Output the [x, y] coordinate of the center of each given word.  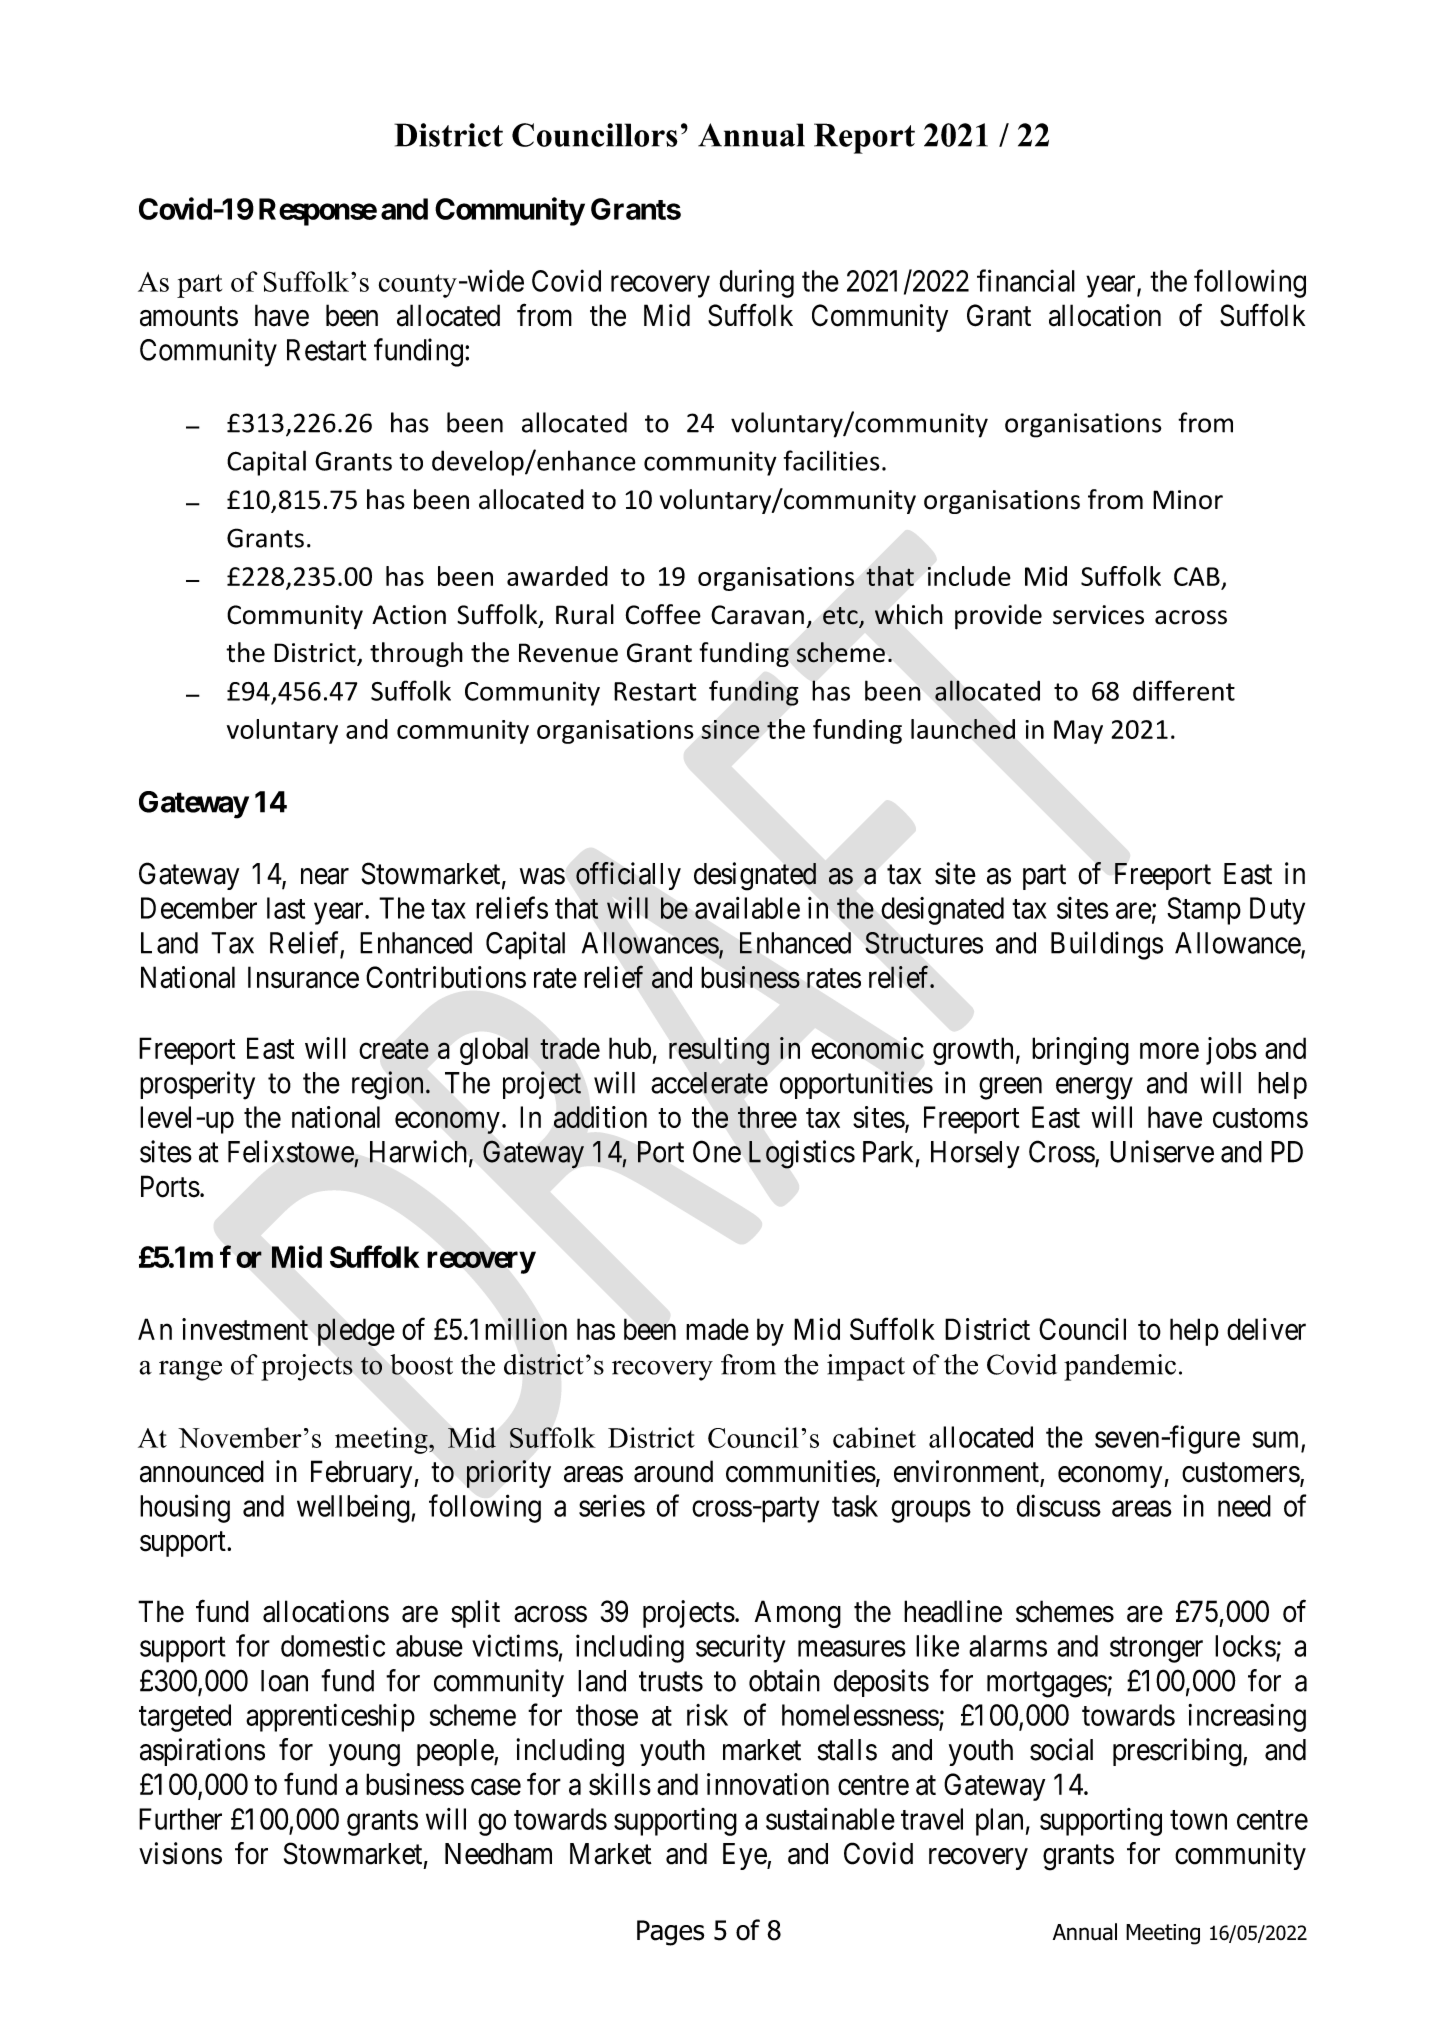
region [387, 1085]
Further [180, 1819]
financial [1026, 280]
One [717, 1151]
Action [409, 615]
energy [1094, 1088]
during [756, 283]
